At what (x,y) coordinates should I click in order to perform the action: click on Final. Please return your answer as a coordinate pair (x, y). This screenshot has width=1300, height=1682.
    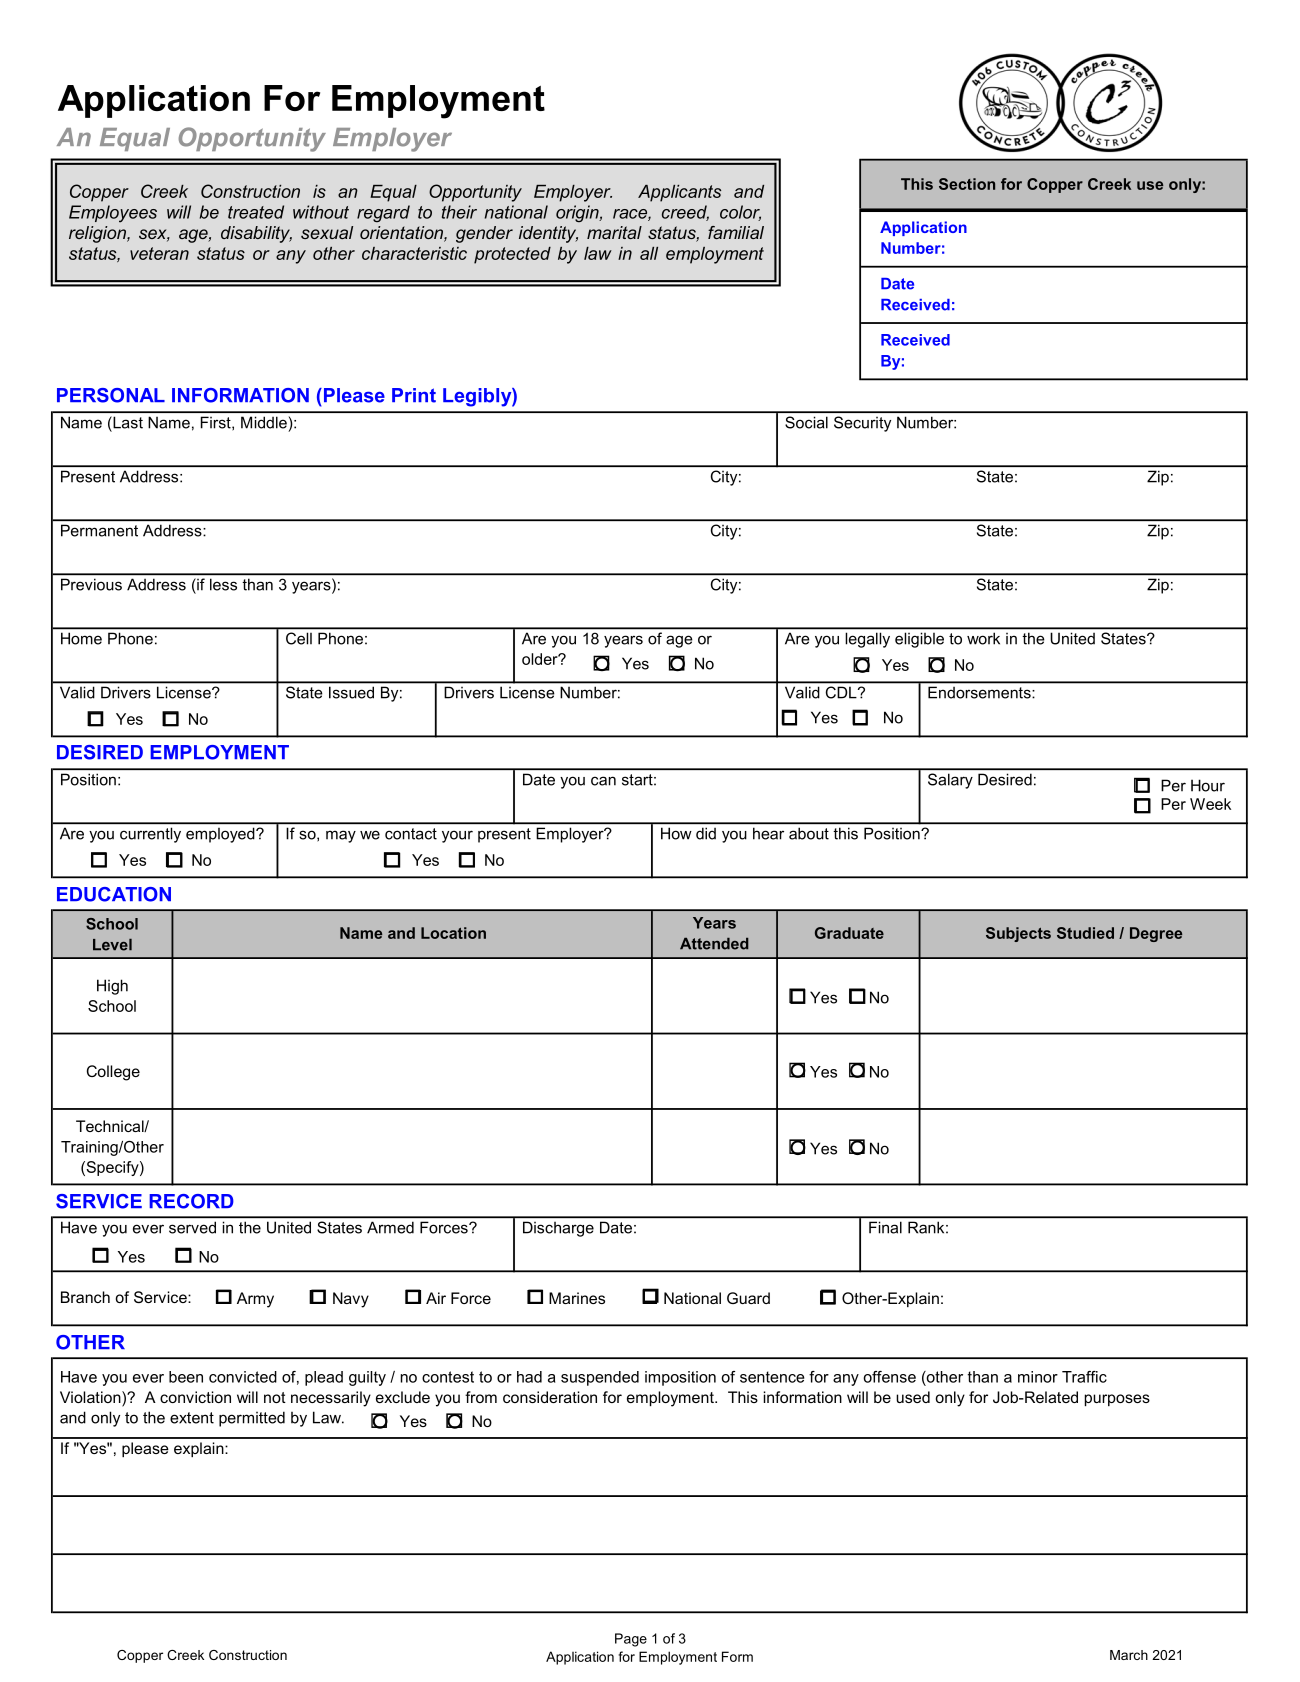
    Looking at the image, I should click on (885, 1228).
